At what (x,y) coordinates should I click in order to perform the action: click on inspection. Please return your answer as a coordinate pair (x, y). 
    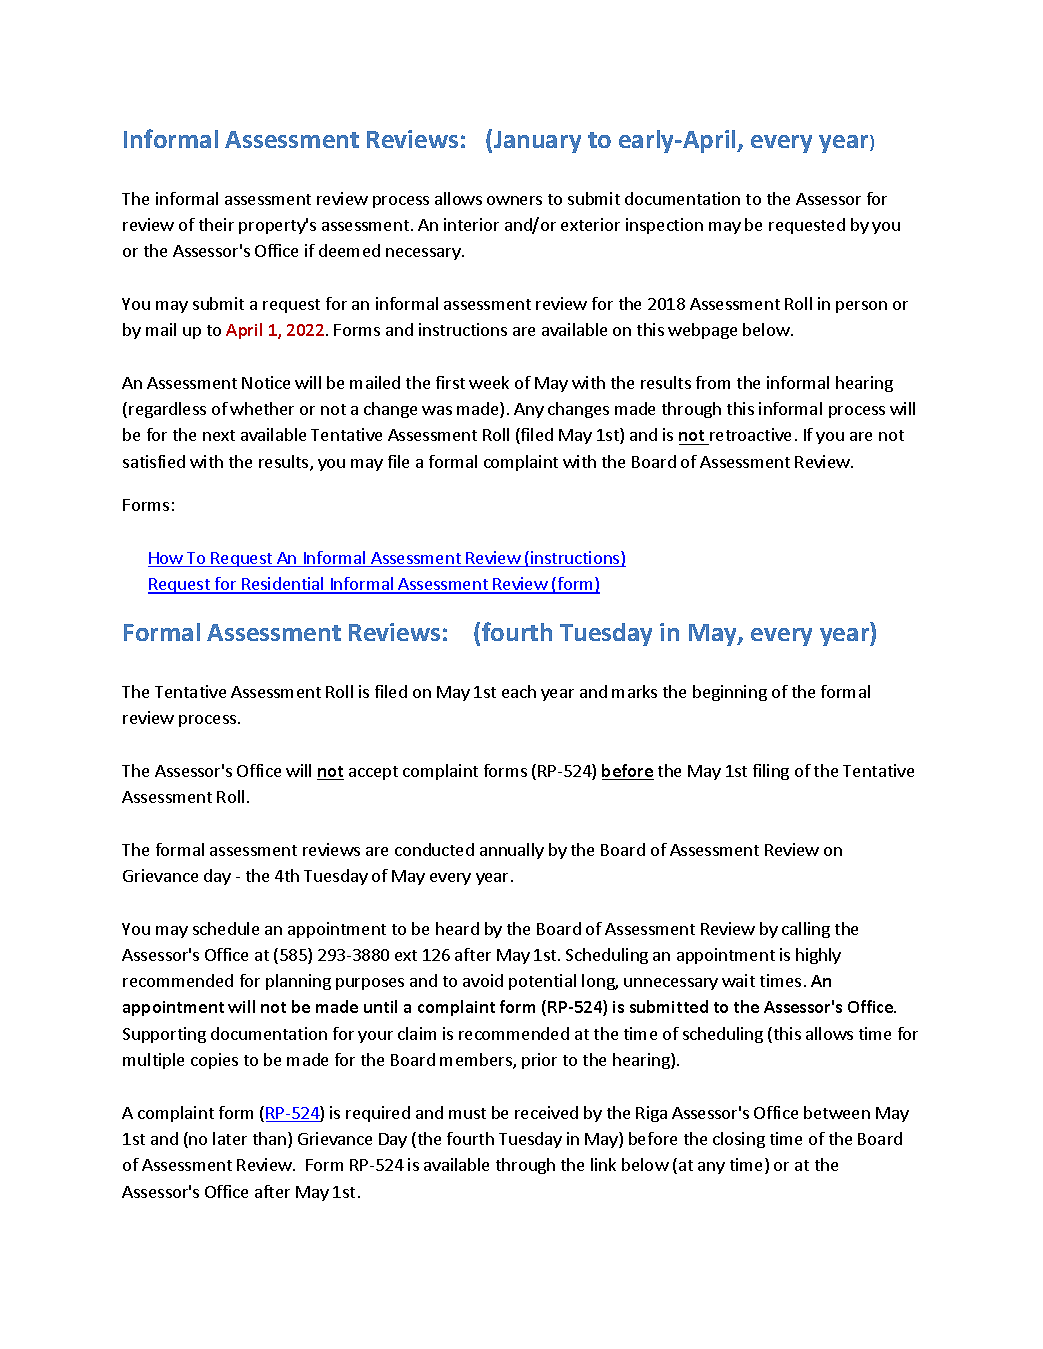
    Looking at the image, I should click on (664, 226).
